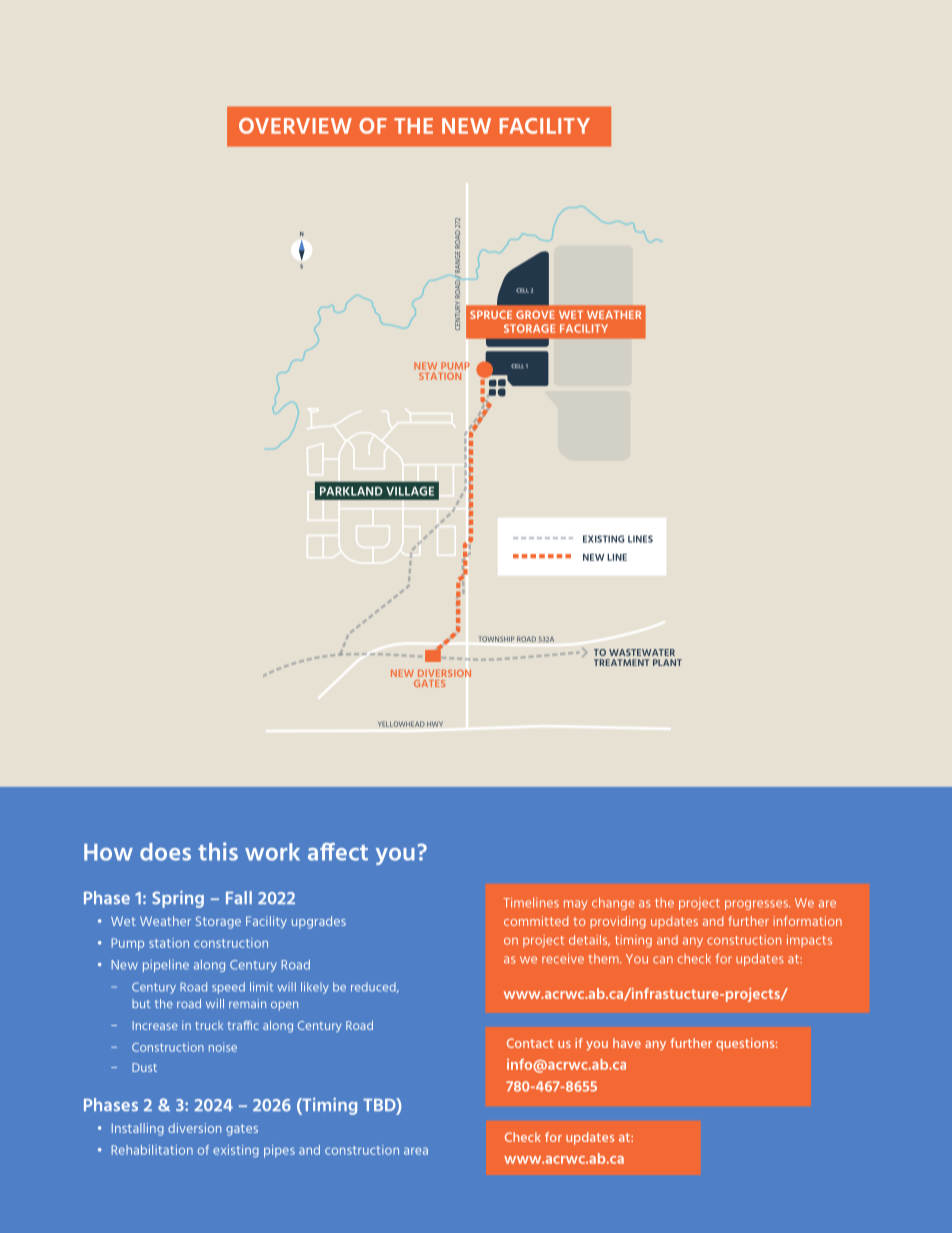  Describe the element at coordinates (497, 639) in the screenshot. I see `TOWNSHIP` at that location.
